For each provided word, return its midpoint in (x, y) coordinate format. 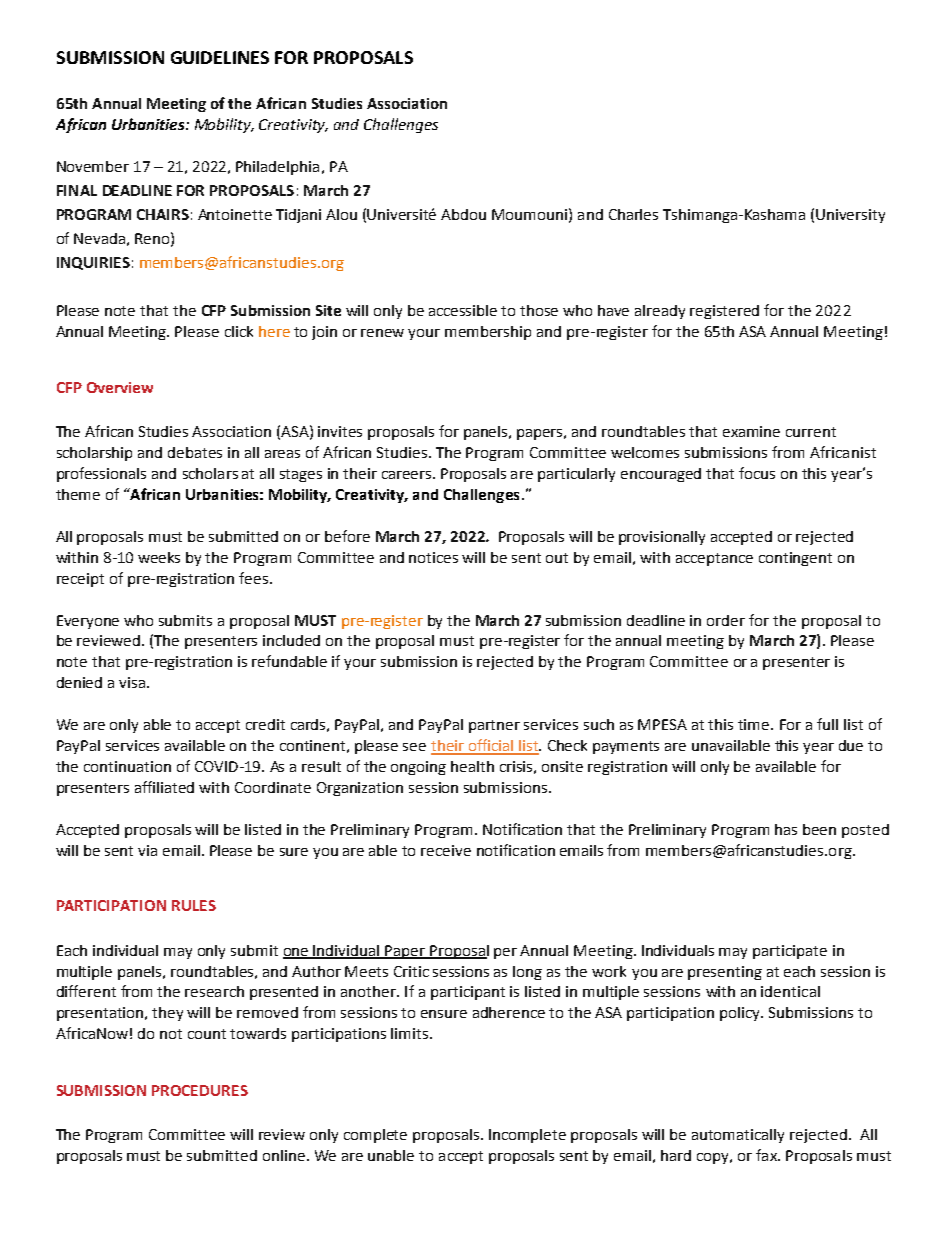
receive (446, 850)
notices (433, 557)
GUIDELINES (220, 57)
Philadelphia (277, 168)
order (726, 620)
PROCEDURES (200, 1090)
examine (751, 431)
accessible (463, 310)
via (147, 850)
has (786, 829)
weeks (159, 557)
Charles (633, 214)
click (239, 331)
